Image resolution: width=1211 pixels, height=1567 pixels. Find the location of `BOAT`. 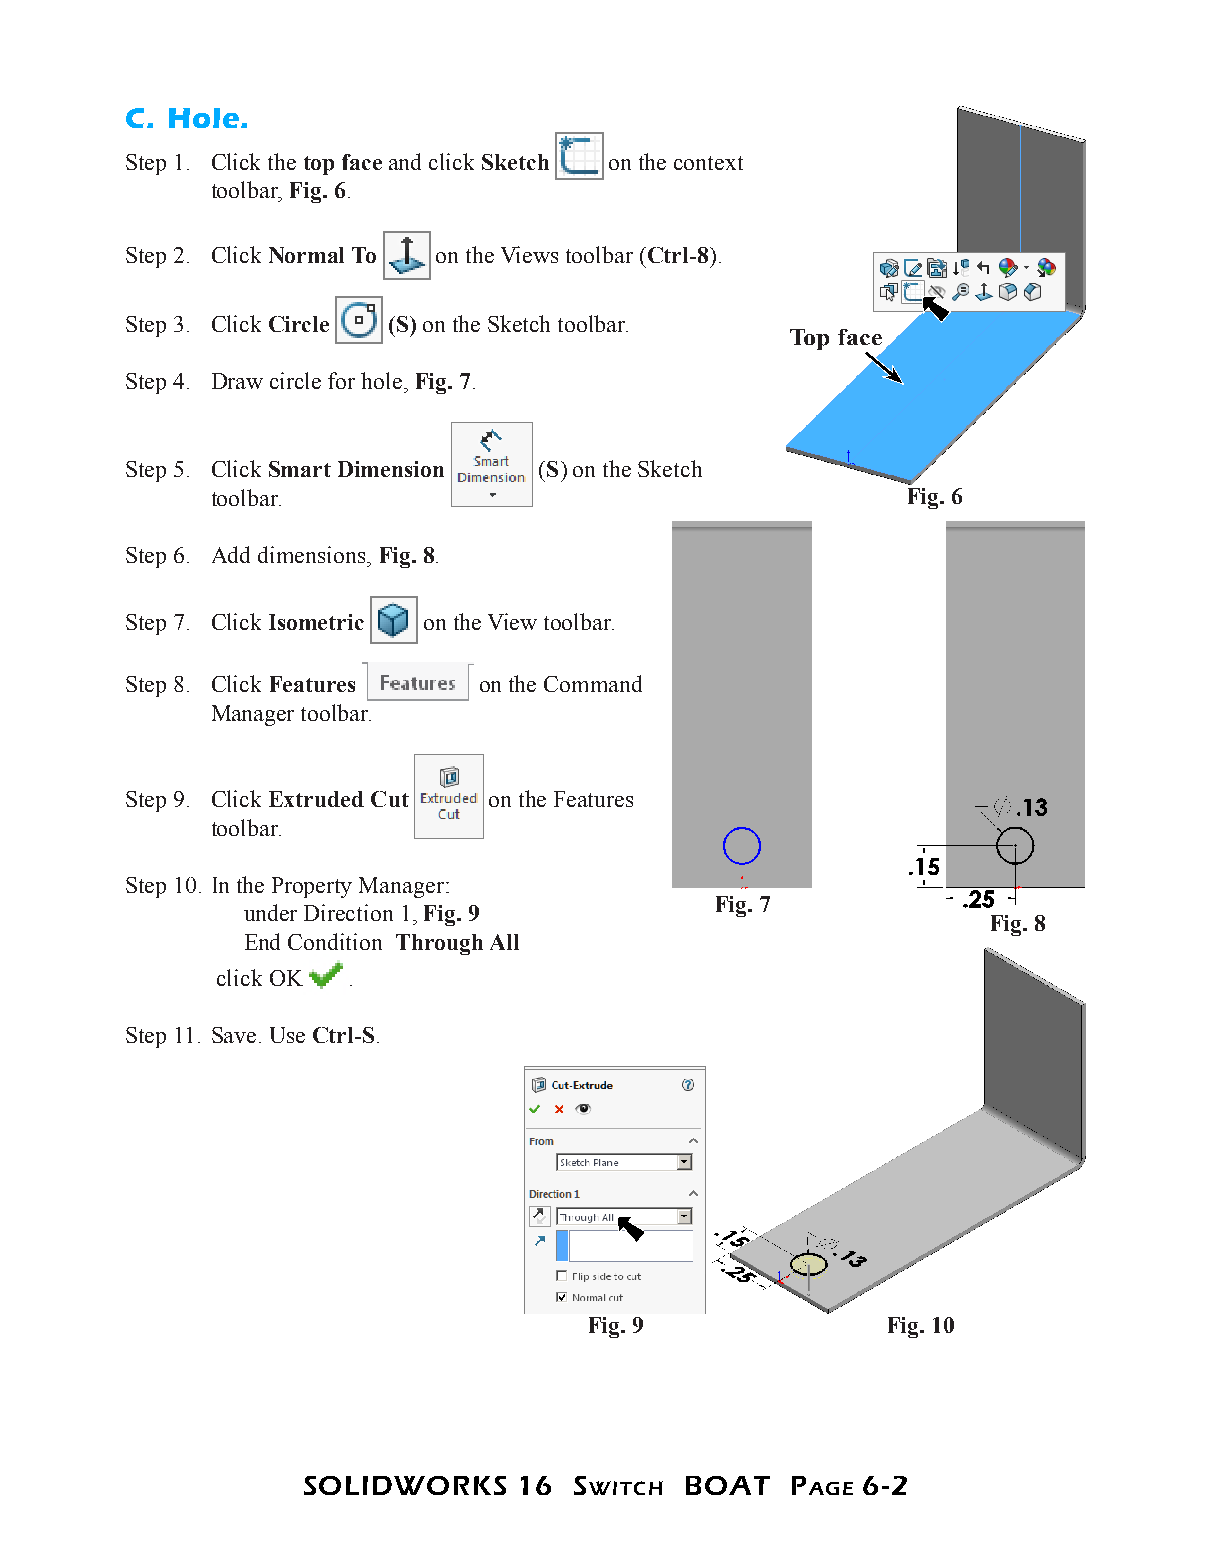

BOAT is located at coordinates (728, 1485).
